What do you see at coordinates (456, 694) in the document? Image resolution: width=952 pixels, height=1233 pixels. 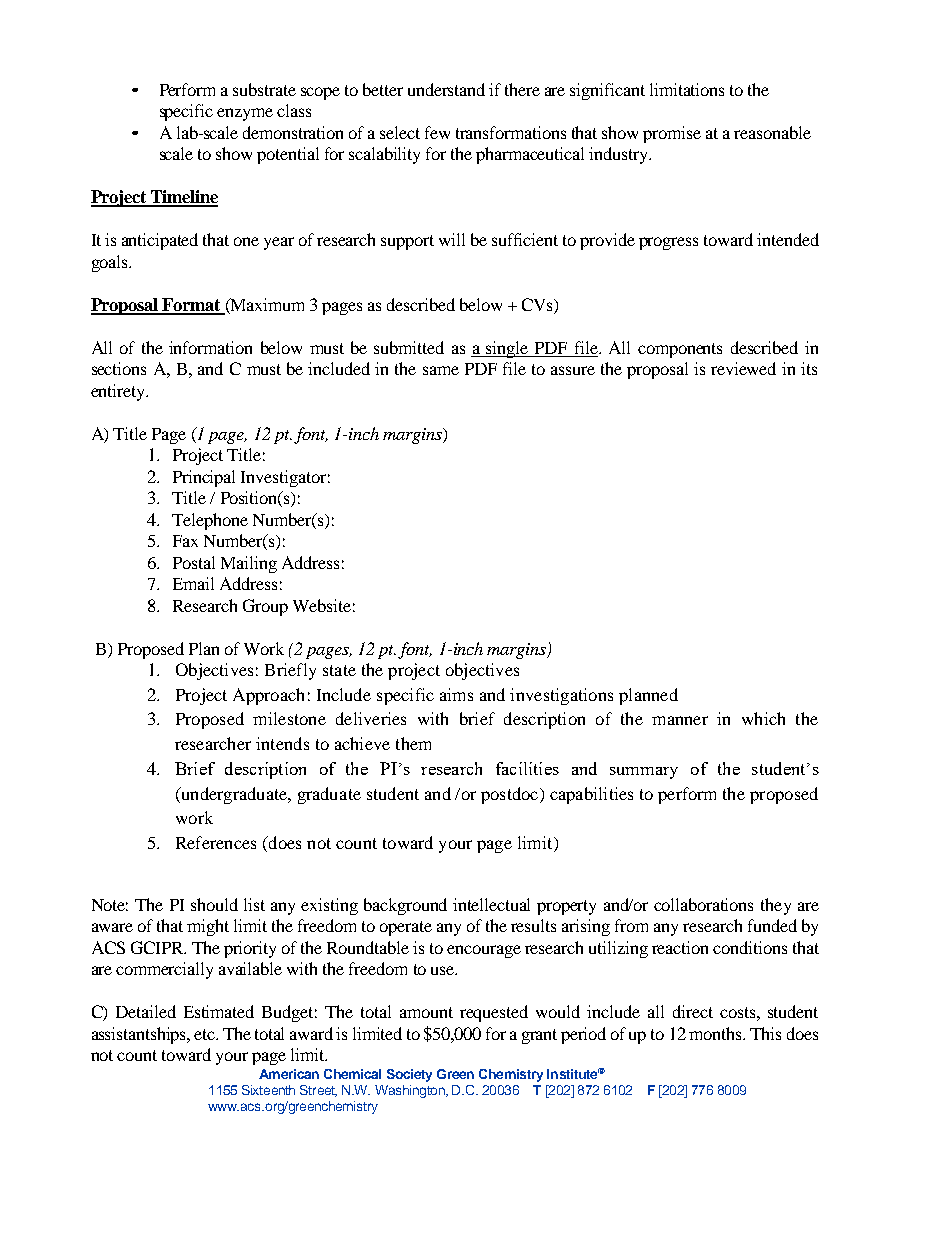 I see `aims` at bounding box center [456, 694].
